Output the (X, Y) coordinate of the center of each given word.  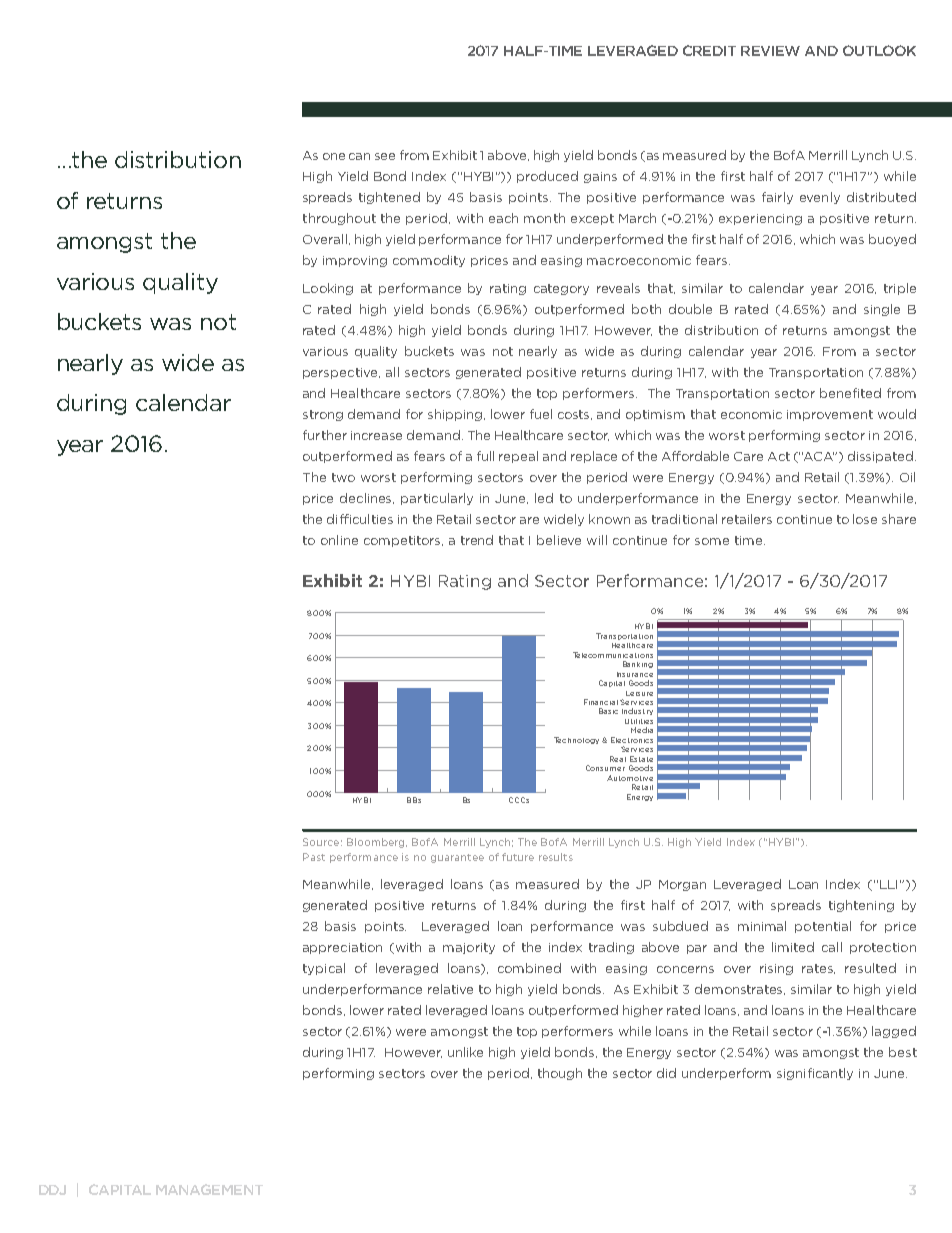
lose (865, 519)
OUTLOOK (879, 50)
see (385, 156)
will (597, 540)
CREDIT (709, 50)
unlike (465, 1052)
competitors (403, 541)
